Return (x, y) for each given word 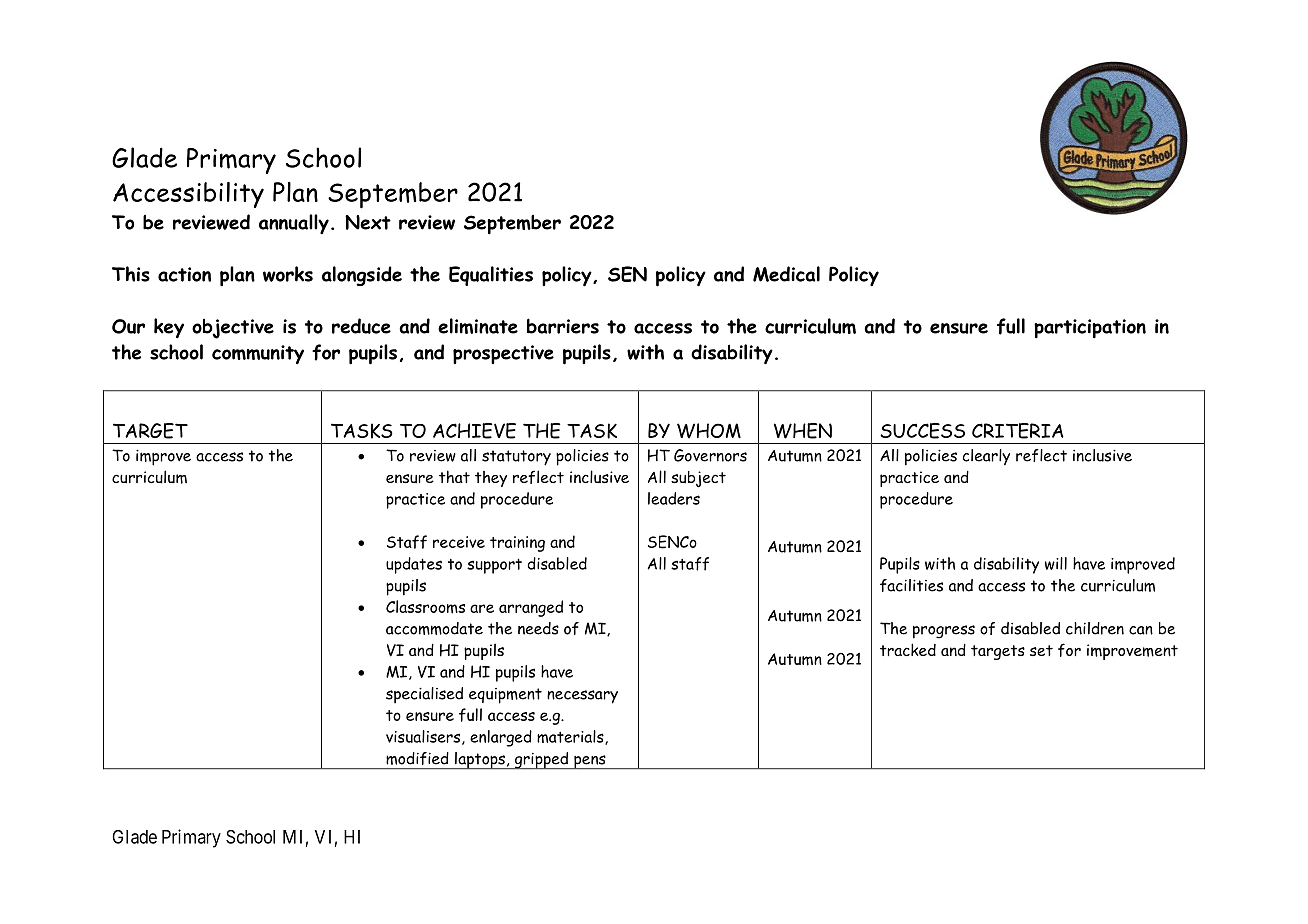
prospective (503, 354)
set (1041, 650)
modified (417, 758)
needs (538, 628)
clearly (986, 457)
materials (571, 737)
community (258, 354)
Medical (786, 274)
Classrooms (425, 607)
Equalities (491, 276)
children (1095, 628)
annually (294, 224)
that (454, 476)
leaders (674, 498)
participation (1090, 329)
